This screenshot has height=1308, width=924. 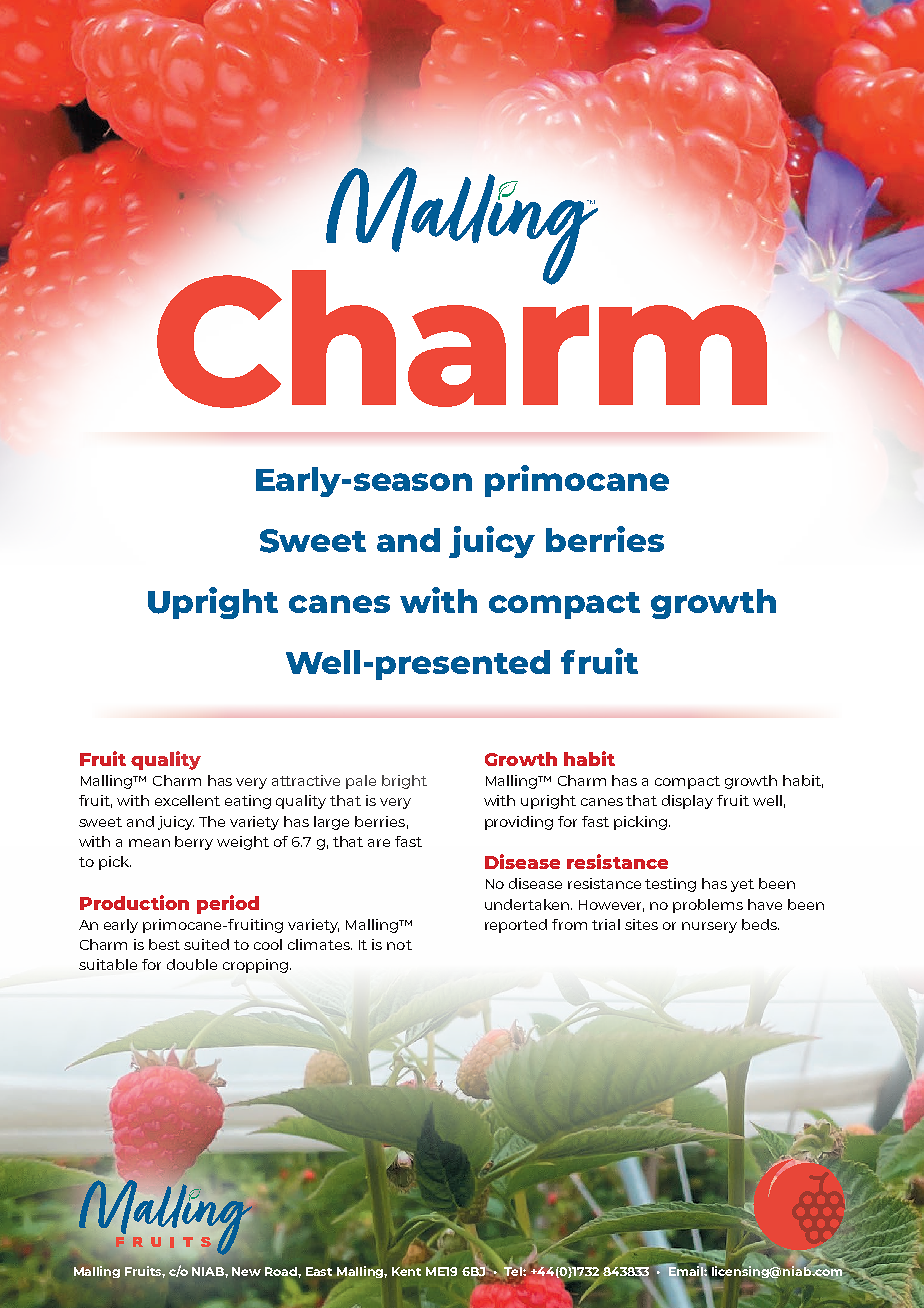 What do you see at coordinates (709, 927) in the screenshot?
I see `nursery` at bounding box center [709, 927].
